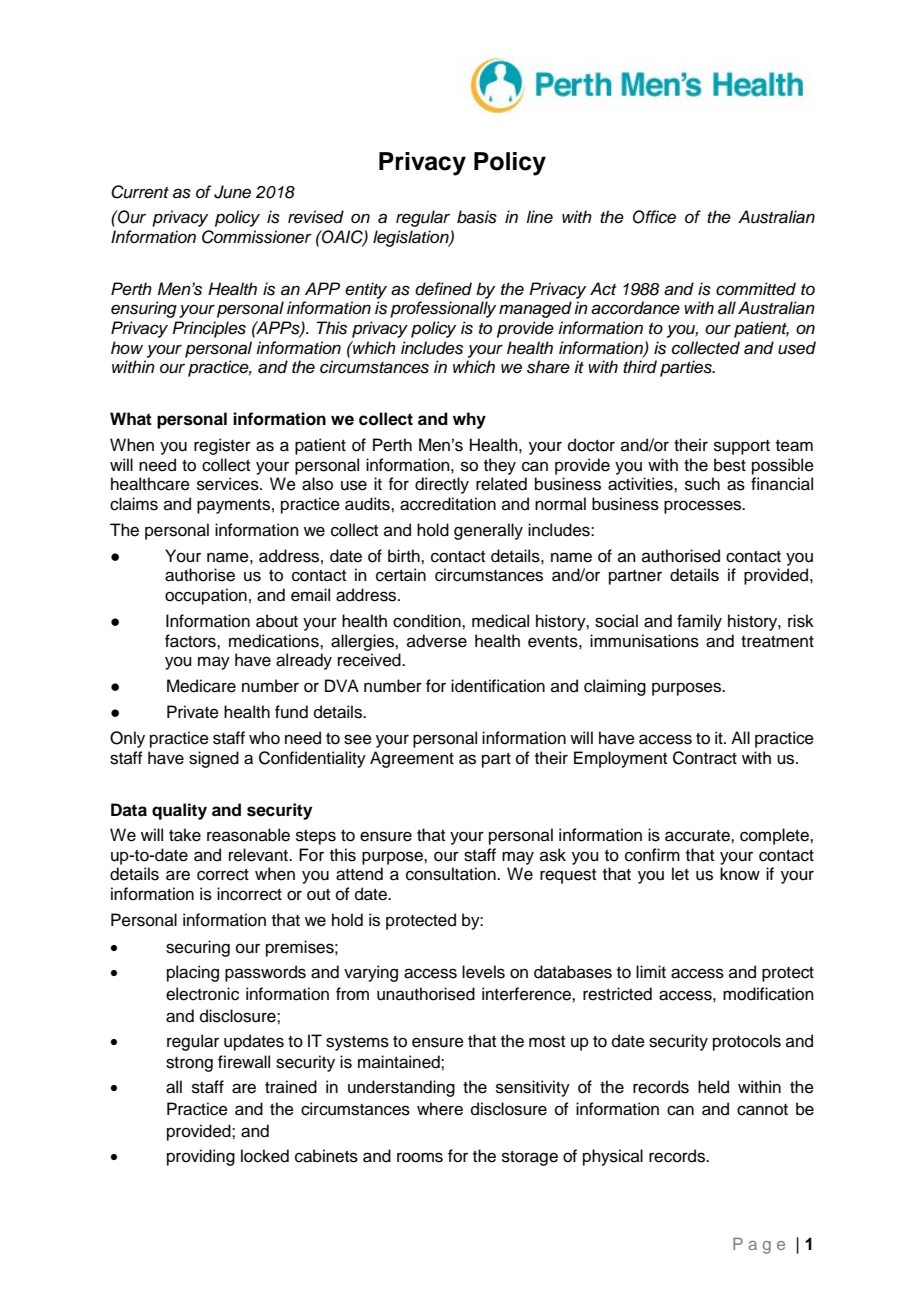 Image resolution: width=924 pixels, height=1309 pixels. What do you see at coordinates (777, 642) in the image?
I see `treatment` at bounding box center [777, 642].
